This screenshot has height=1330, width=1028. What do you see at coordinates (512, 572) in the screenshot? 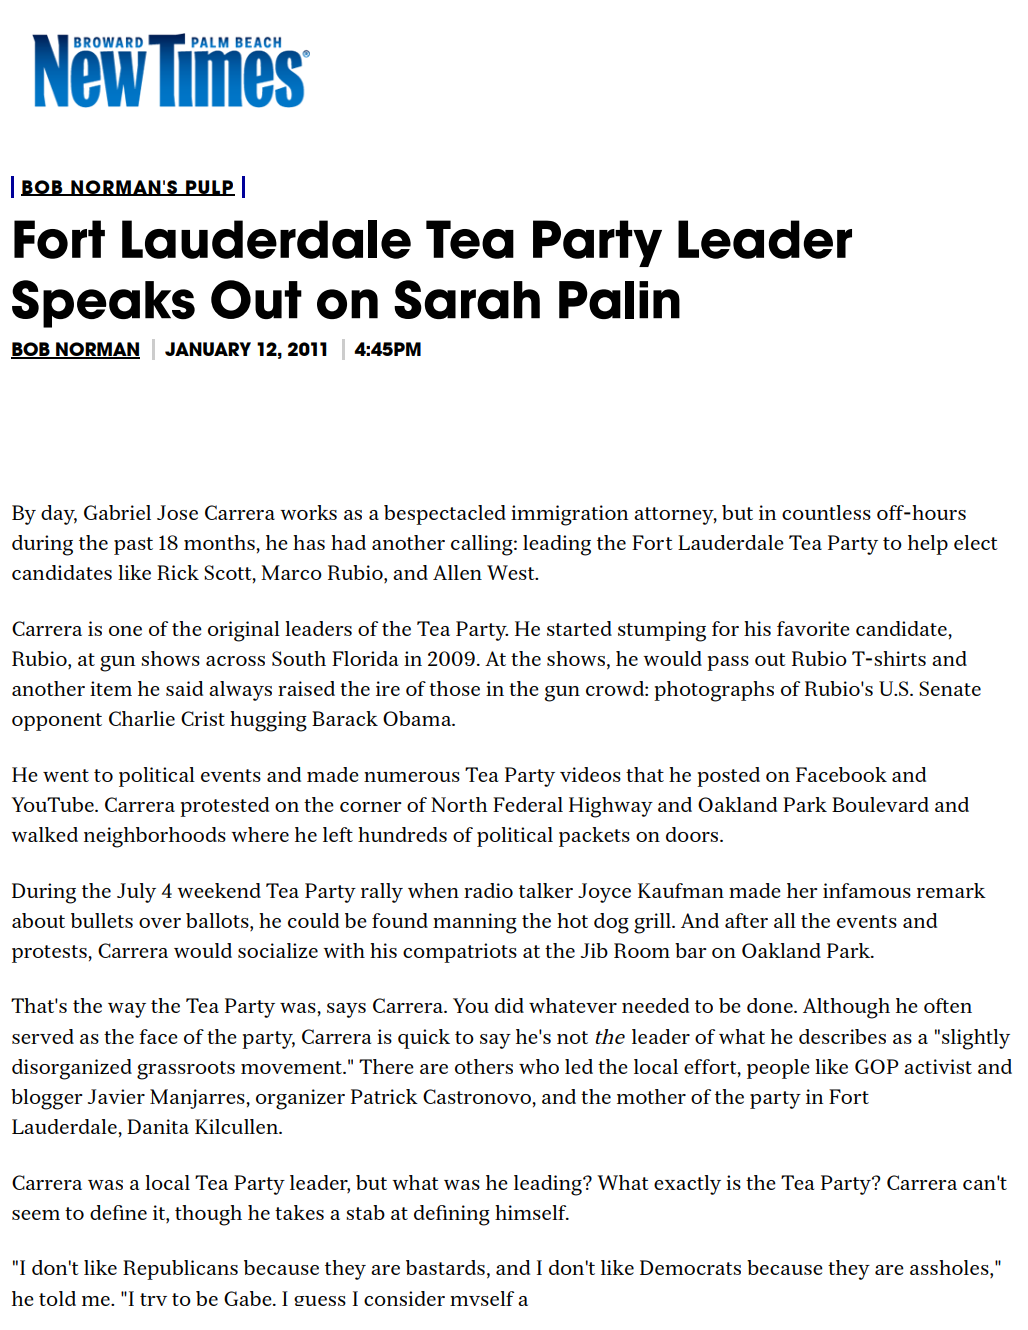
I see `West` at bounding box center [512, 572].
